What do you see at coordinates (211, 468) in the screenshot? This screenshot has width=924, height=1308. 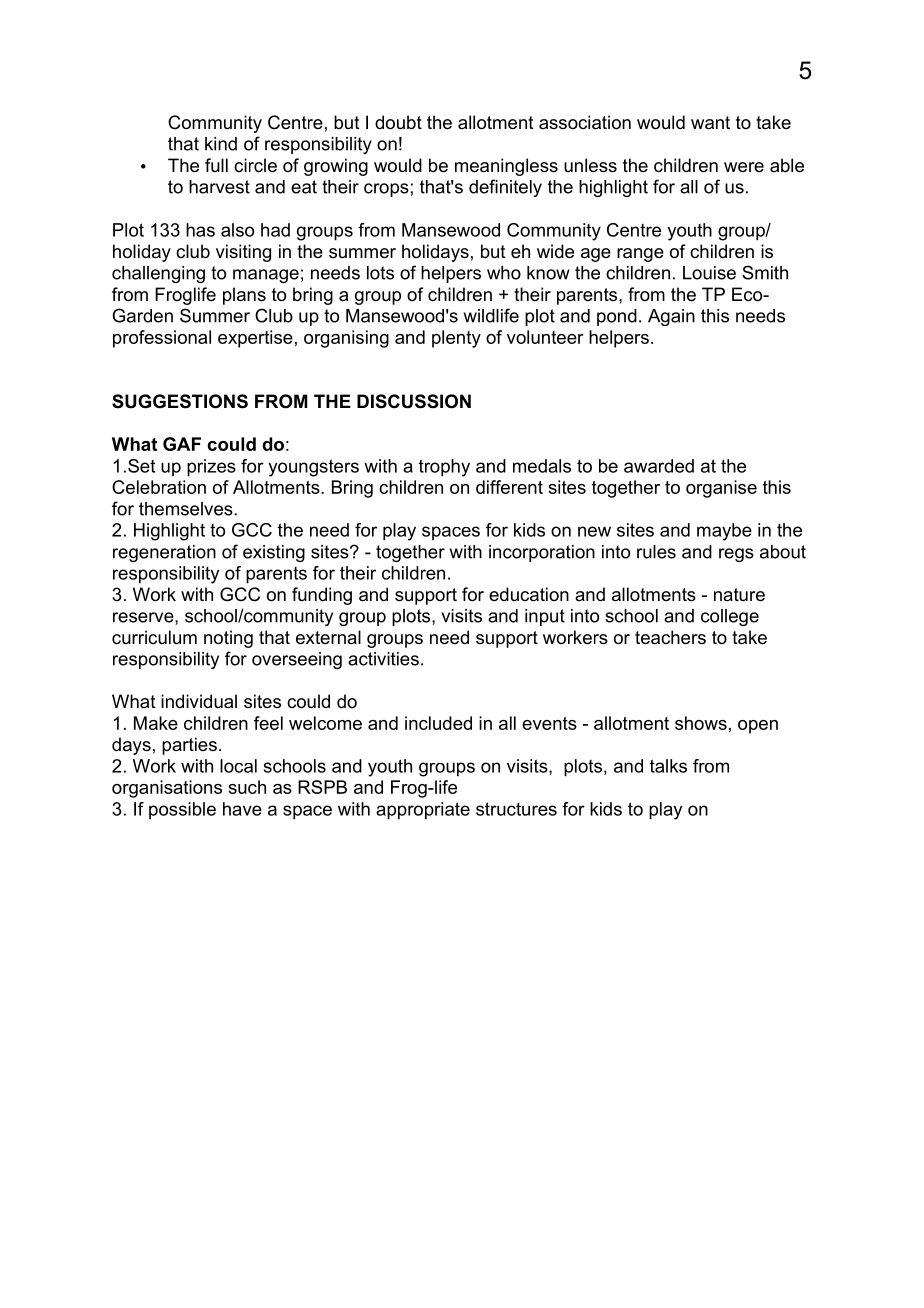 I see `prizes` at bounding box center [211, 468].
